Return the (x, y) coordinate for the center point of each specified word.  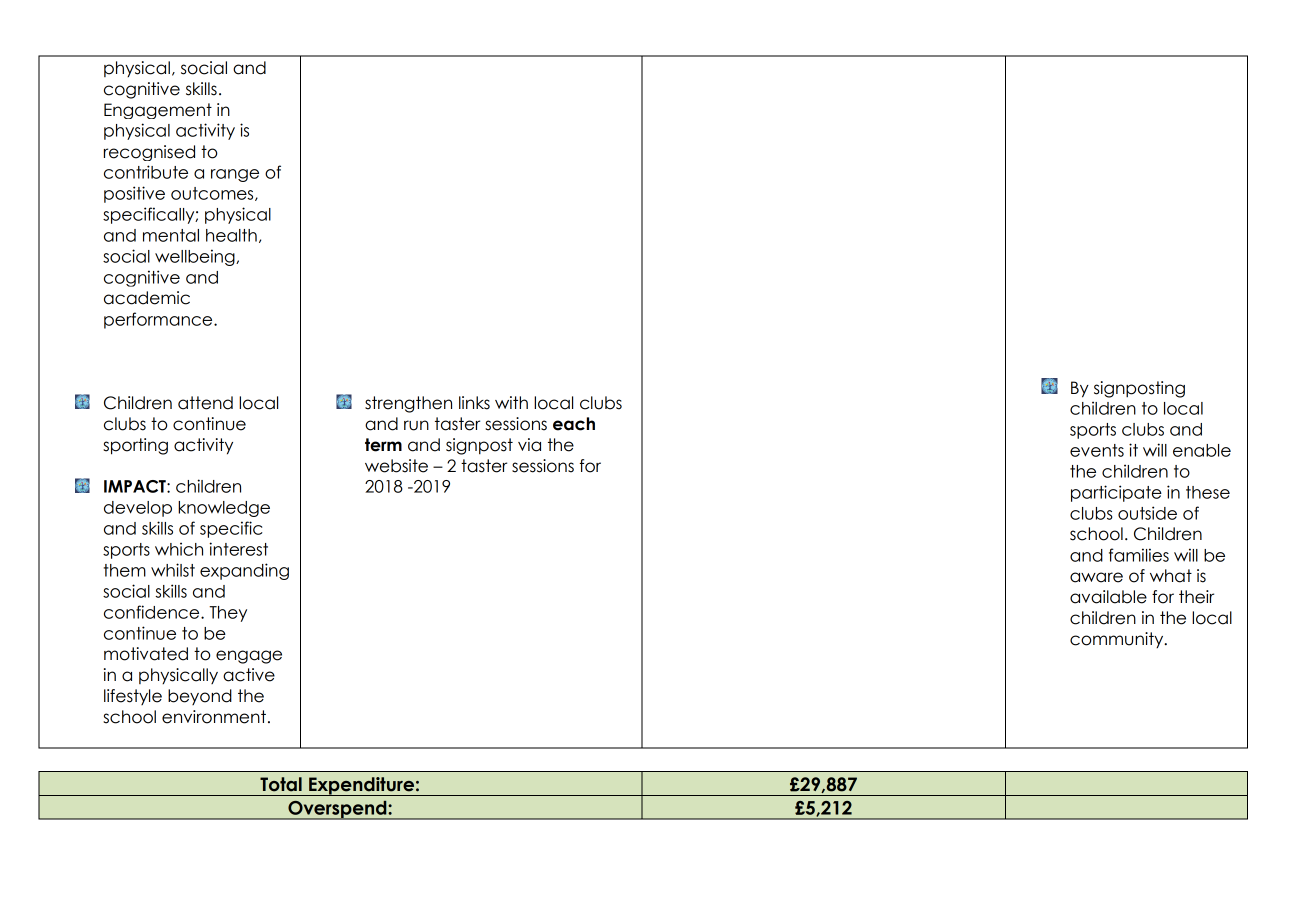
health (231, 235)
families (1139, 555)
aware (1096, 577)
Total (281, 784)
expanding (244, 571)
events (1097, 450)
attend (205, 403)
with (511, 402)
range (235, 175)
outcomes (213, 194)
